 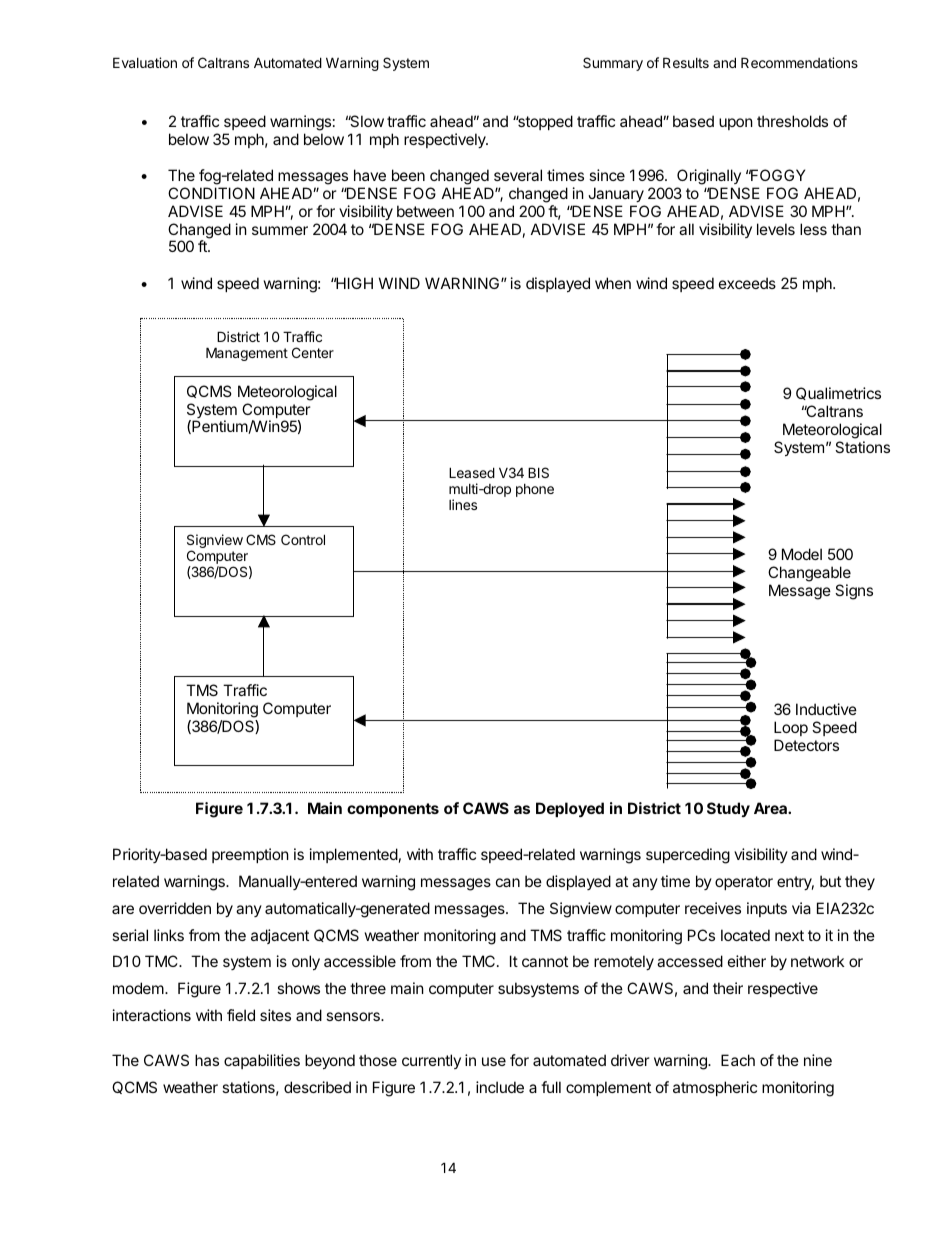 I want to click on when, so click(x=613, y=283).
